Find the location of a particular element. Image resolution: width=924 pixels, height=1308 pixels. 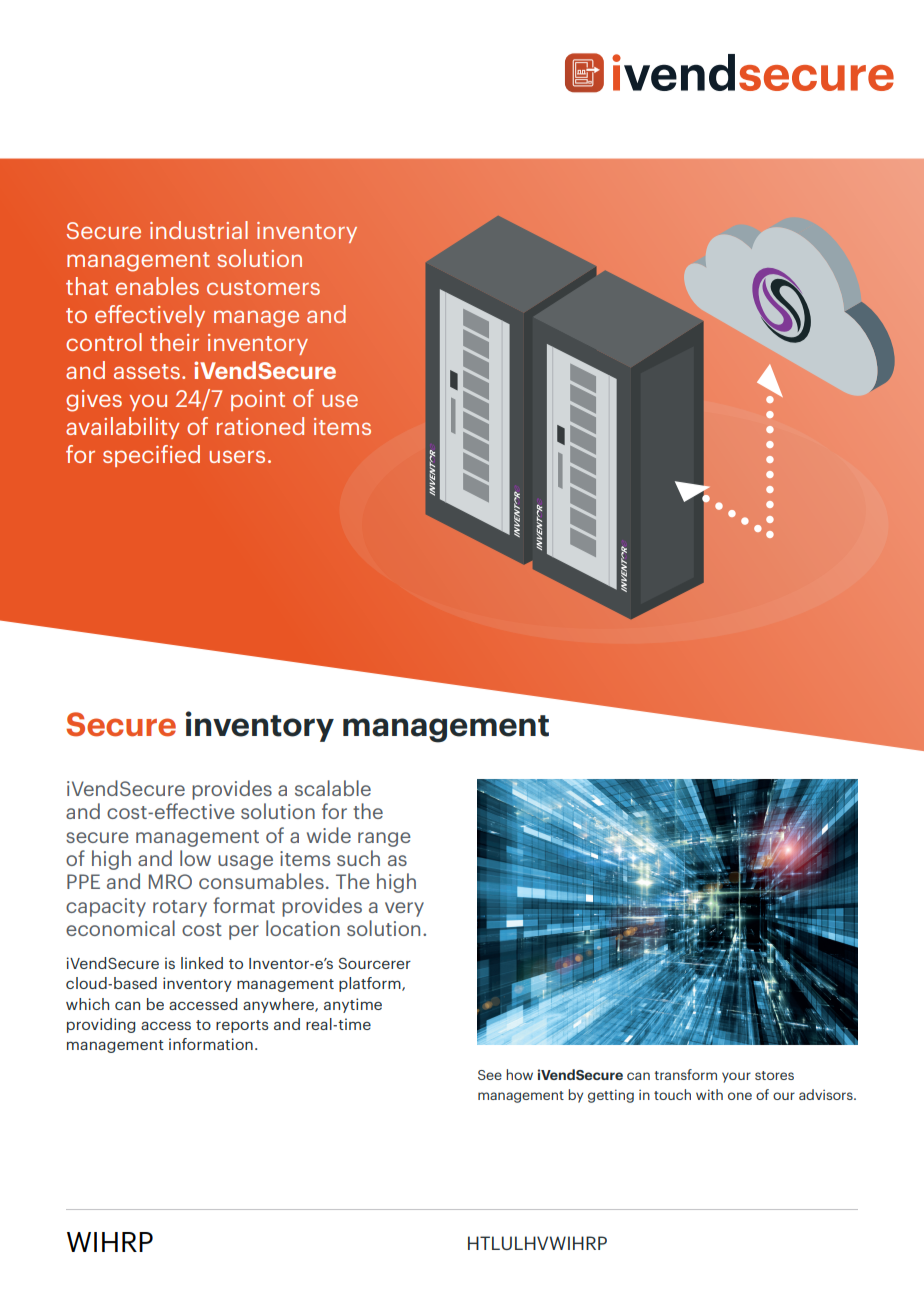

range is located at coordinates (384, 839).
